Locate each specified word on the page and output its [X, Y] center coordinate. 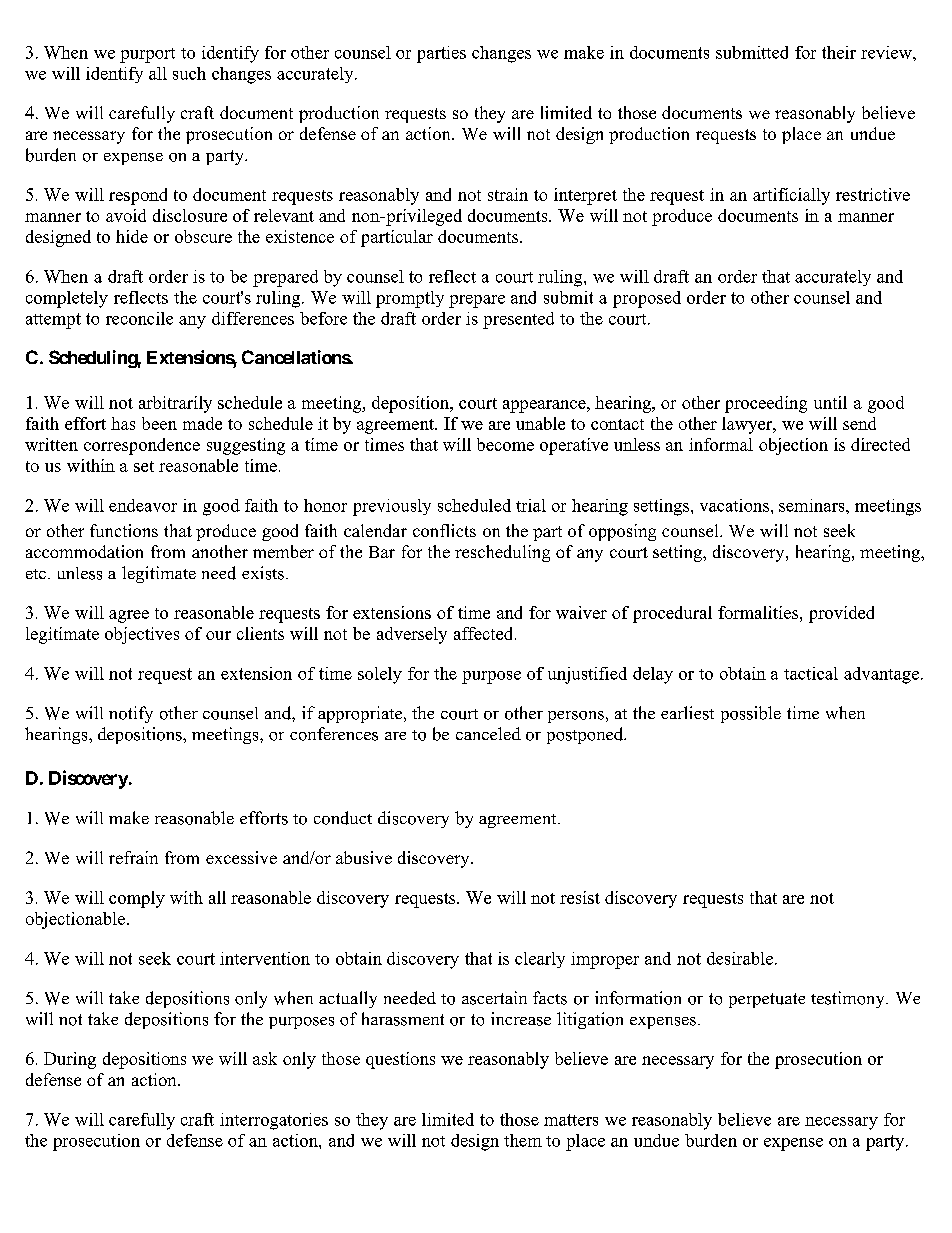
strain [508, 194]
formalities [758, 612]
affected [485, 633]
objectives [142, 635]
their [839, 52]
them [523, 1140]
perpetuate [767, 1000]
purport [147, 55]
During [70, 1060]
